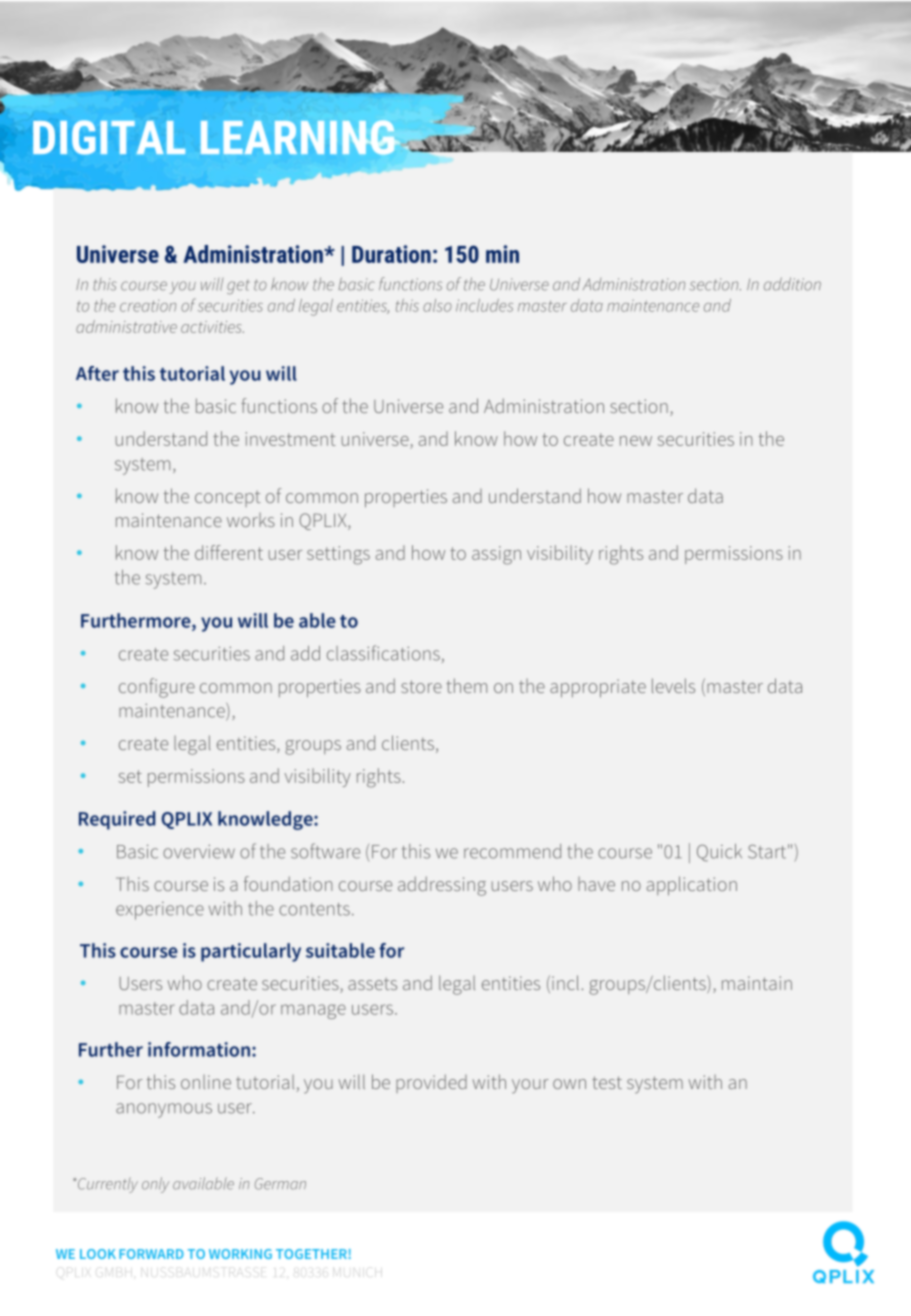  Describe the element at coordinates (466, 685) in the screenshot. I see `them` at that location.
